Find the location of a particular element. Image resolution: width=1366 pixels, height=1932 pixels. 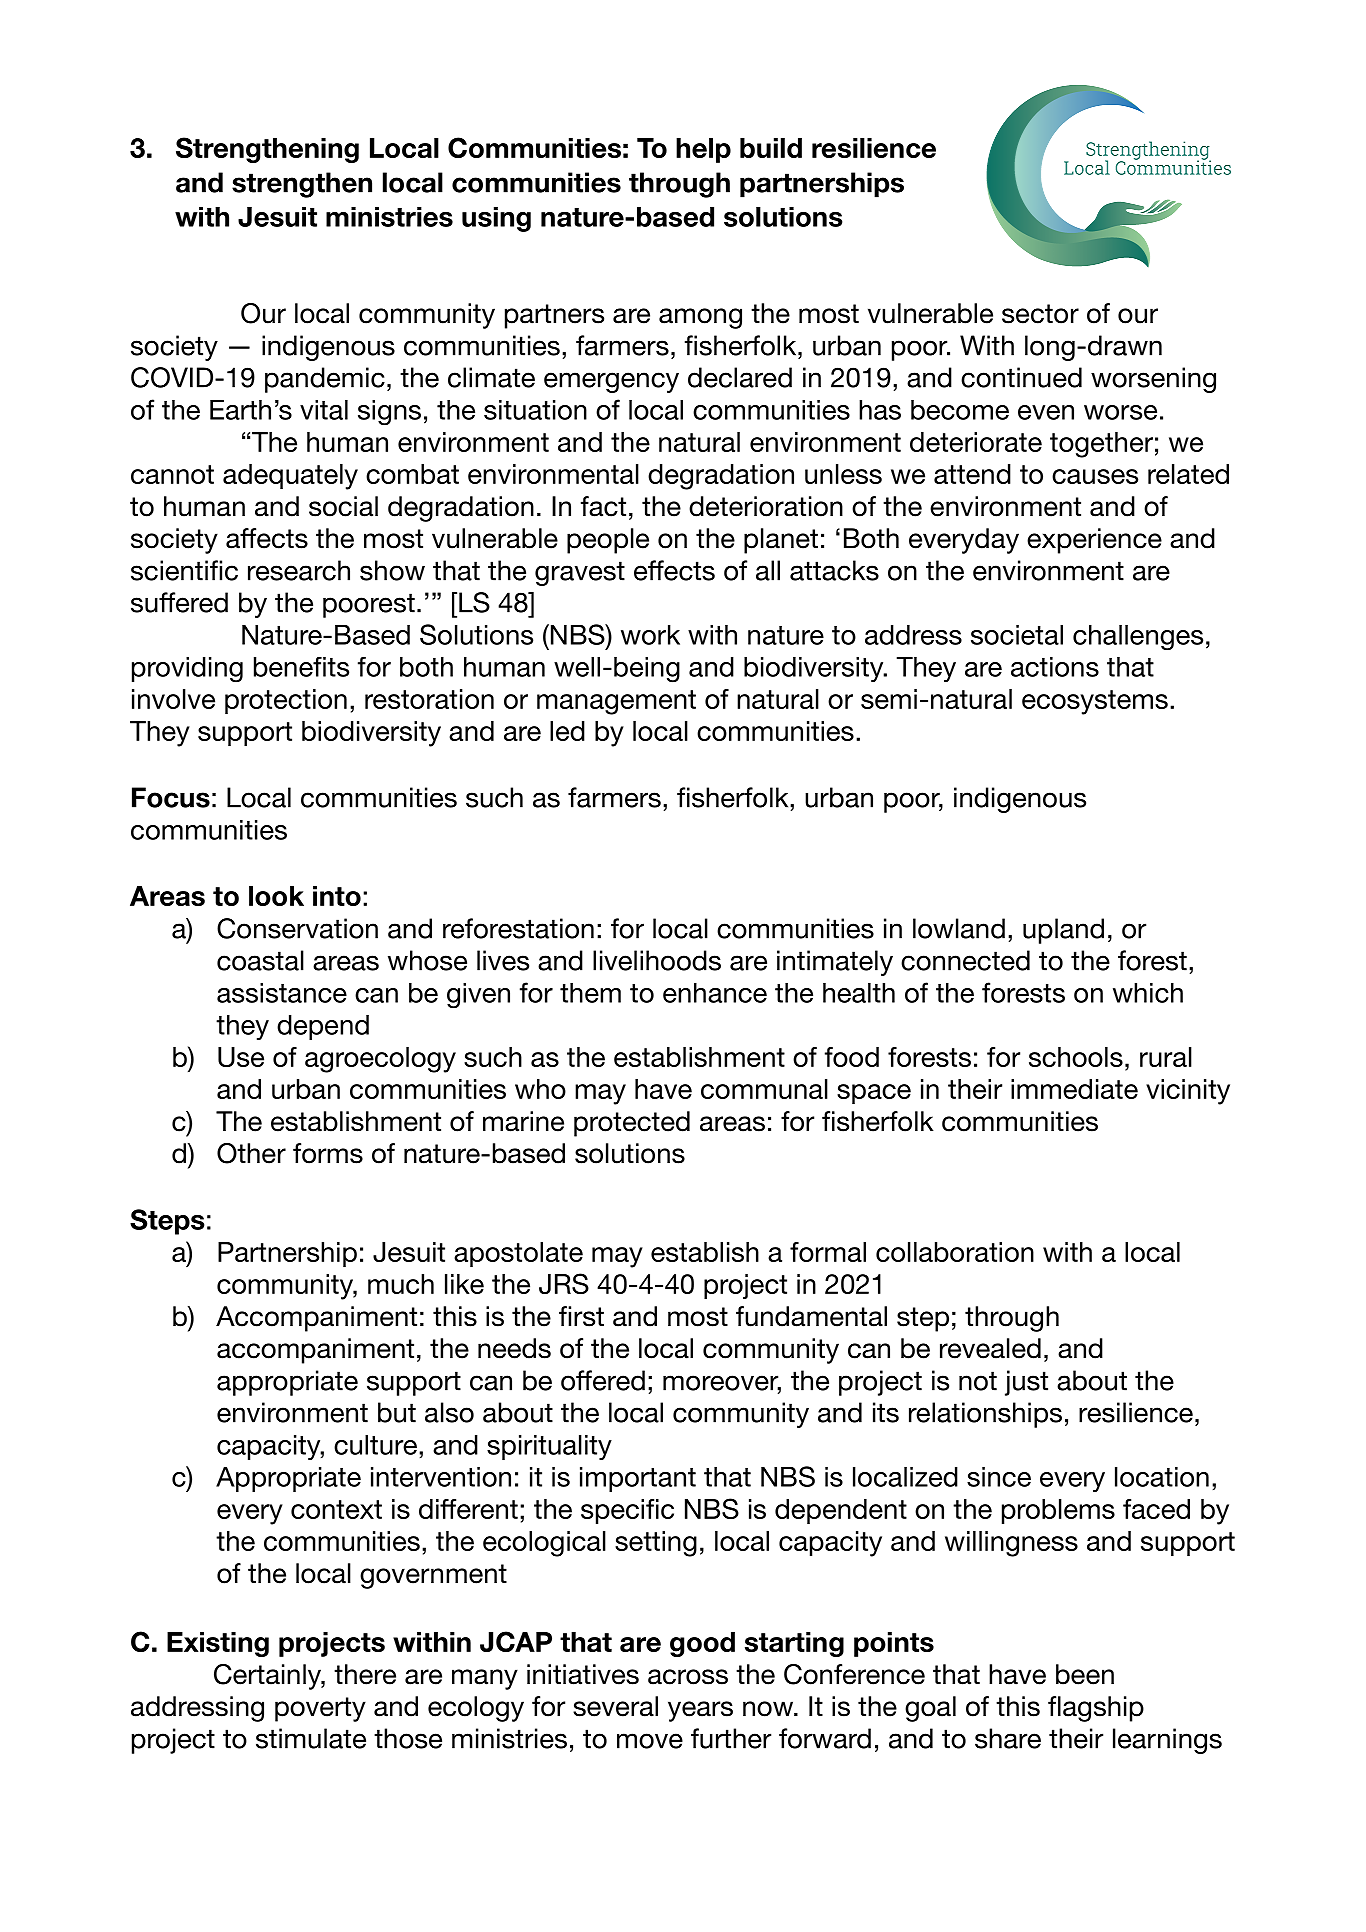

across is located at coordinates (688, 1677).
